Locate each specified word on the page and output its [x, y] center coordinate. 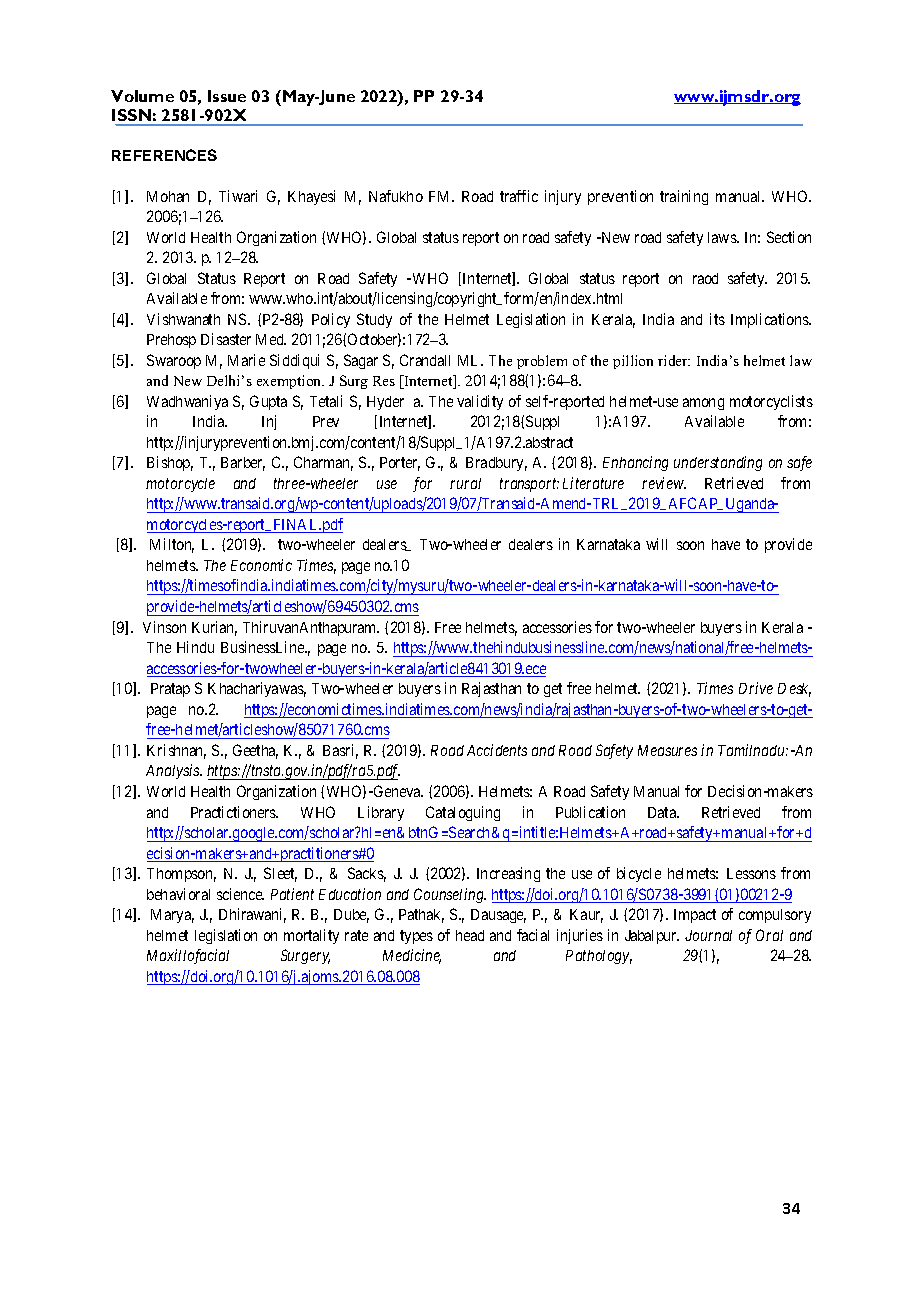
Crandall [425, 360]
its [717, 319]
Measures [667, 750]
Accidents [497, 750]
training [684, 197]
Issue [227, 96]
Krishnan [176, 751]
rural [465, 483]
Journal [708, 935]
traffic [519, 196]
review [664, 483]
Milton [172, 545]
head [470, 935]
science [240, 894]
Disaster [226, 339]
